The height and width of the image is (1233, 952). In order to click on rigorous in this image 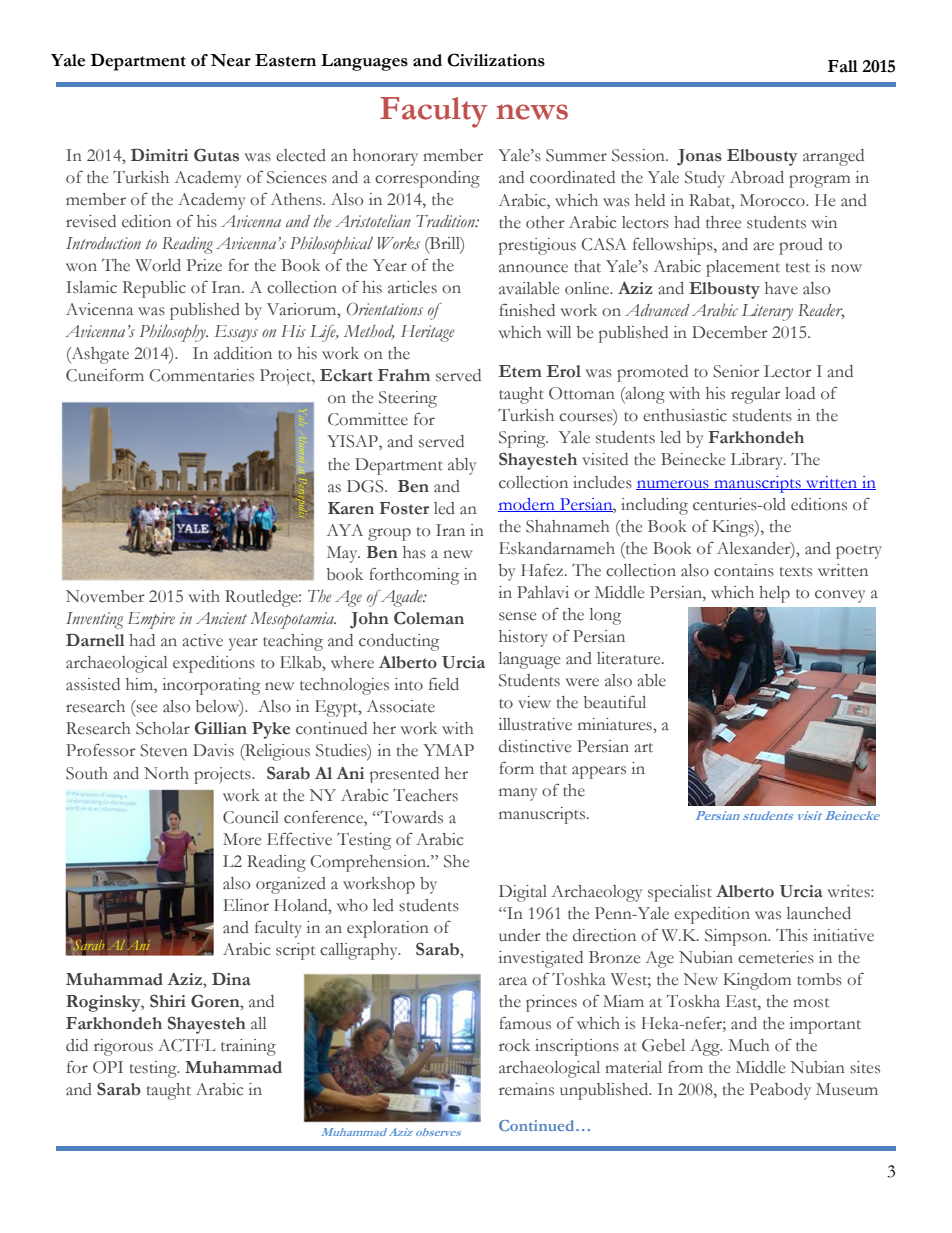, I will do `click(123, 1047)`.
